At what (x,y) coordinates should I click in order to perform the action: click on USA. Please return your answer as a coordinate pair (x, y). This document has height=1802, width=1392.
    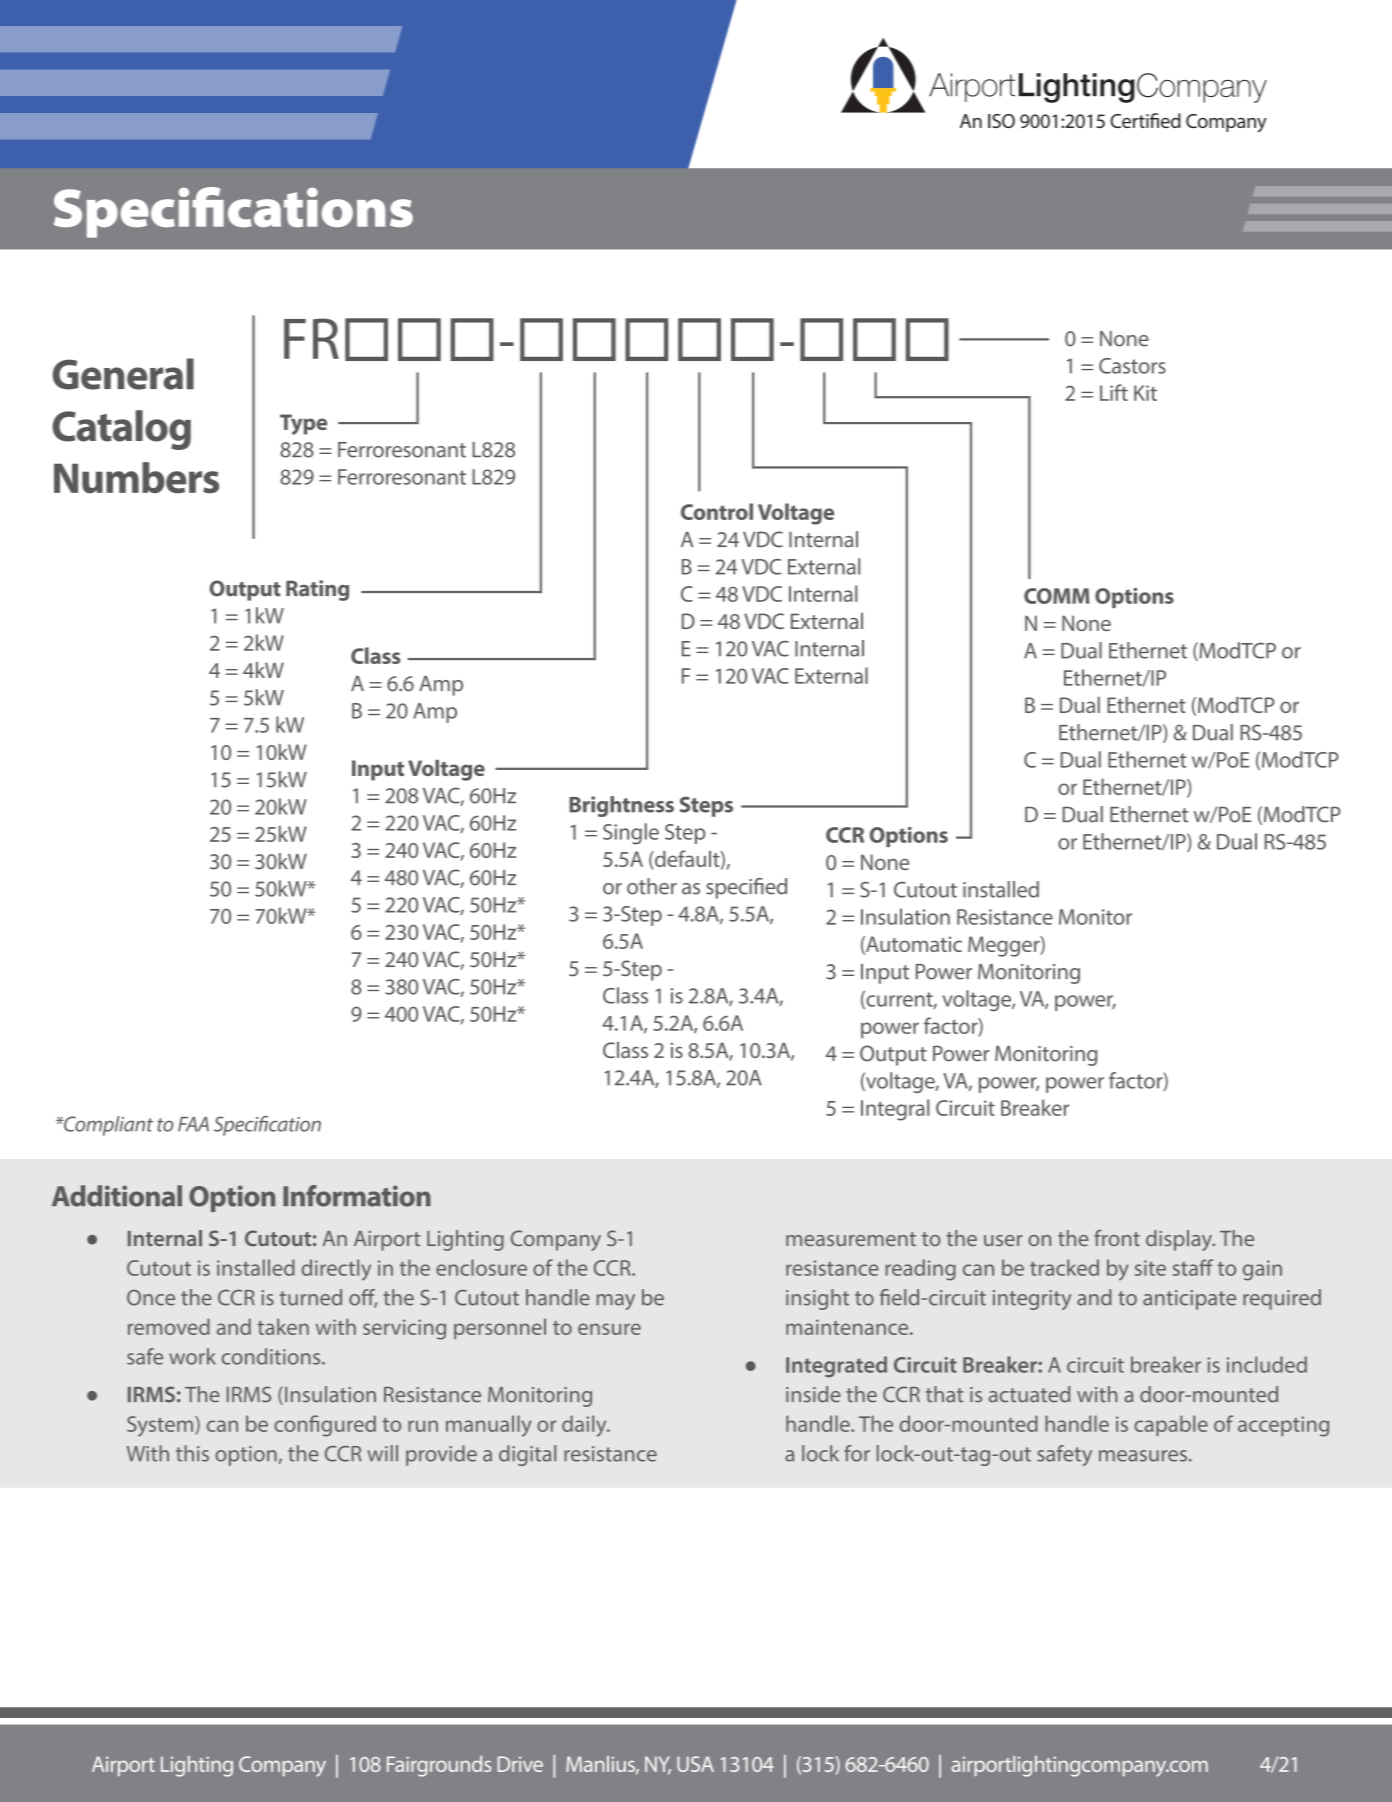
    Looking at the image, I should click on (695, 1764).
